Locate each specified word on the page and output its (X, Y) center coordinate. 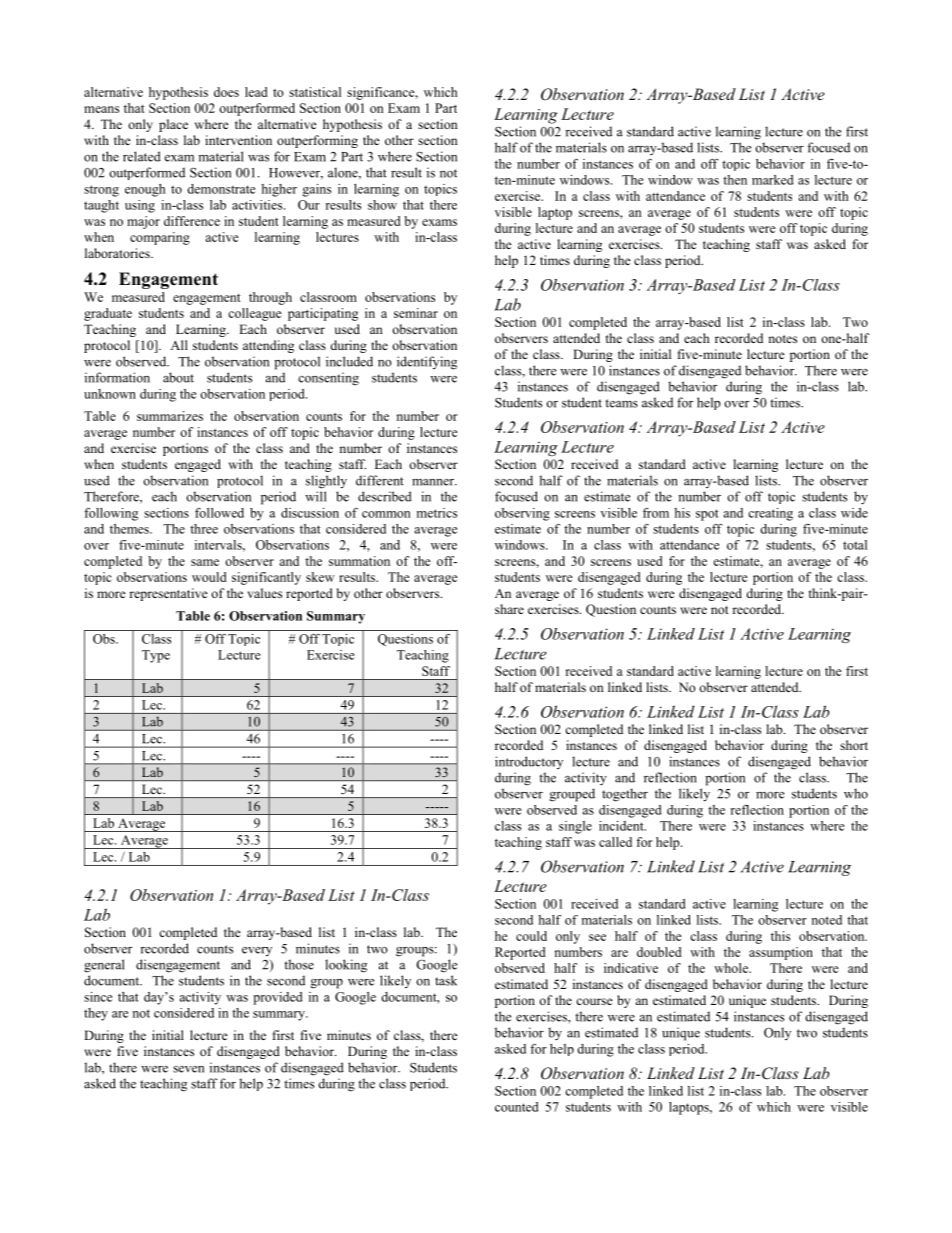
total (855, 545)
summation (359, 561)
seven (188, 1069)
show (382, 205)
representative (168, 594)
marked (772, 180)
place (173, 125)
